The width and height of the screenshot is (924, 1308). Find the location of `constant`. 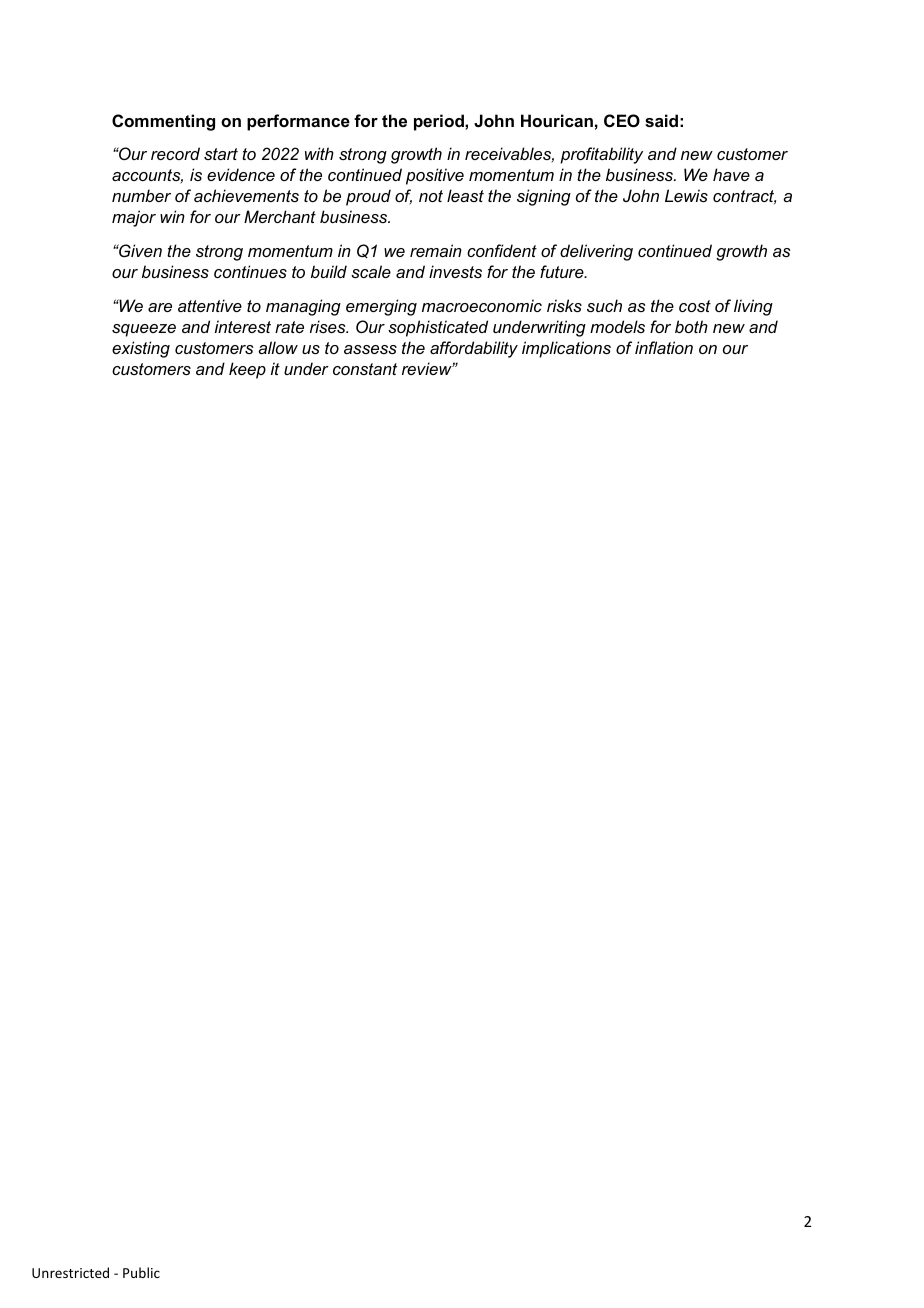

constant is located at coordinates (365, 369).
